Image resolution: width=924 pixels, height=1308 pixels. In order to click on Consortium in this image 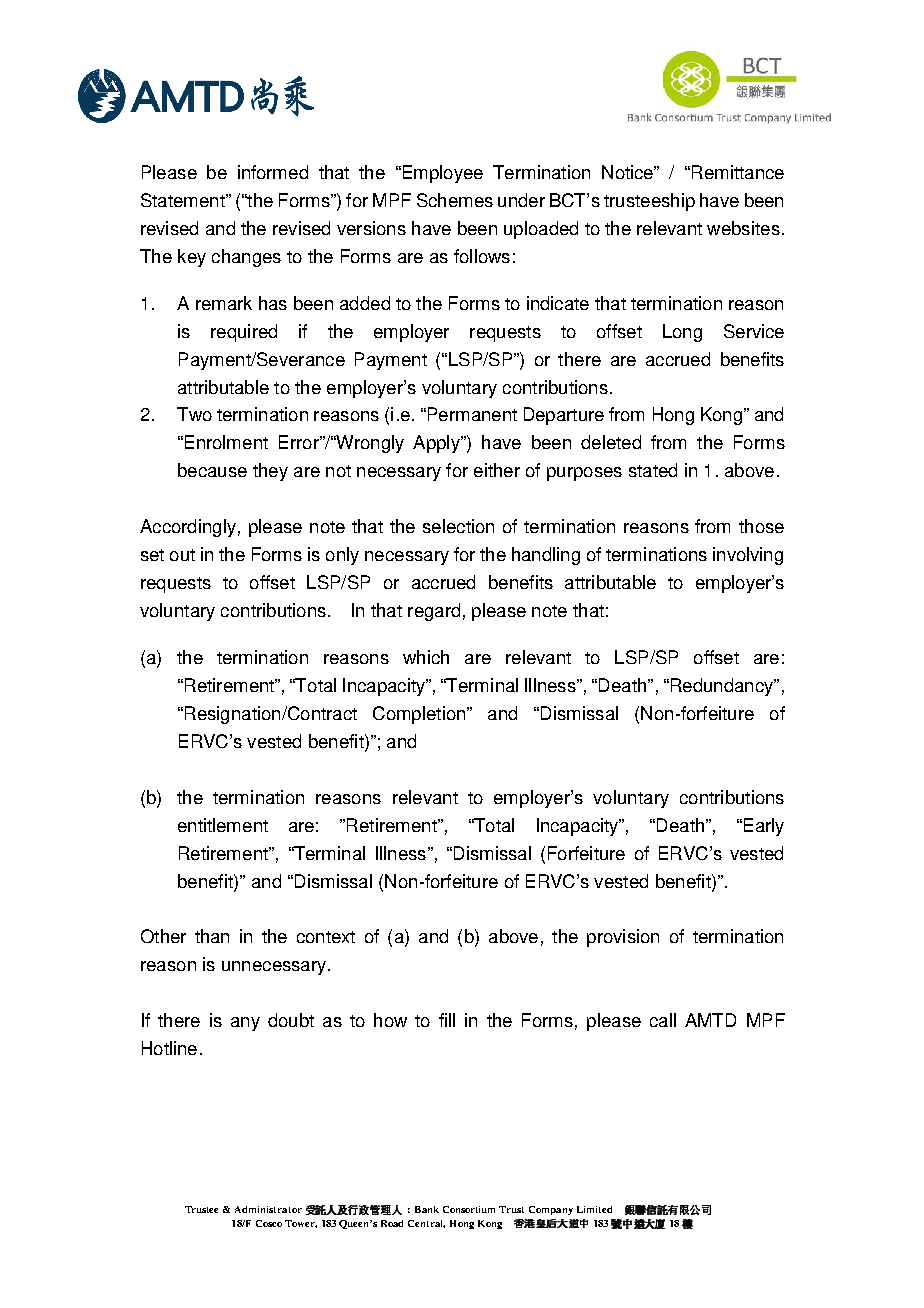, I will do `click(469, 1209)`.
